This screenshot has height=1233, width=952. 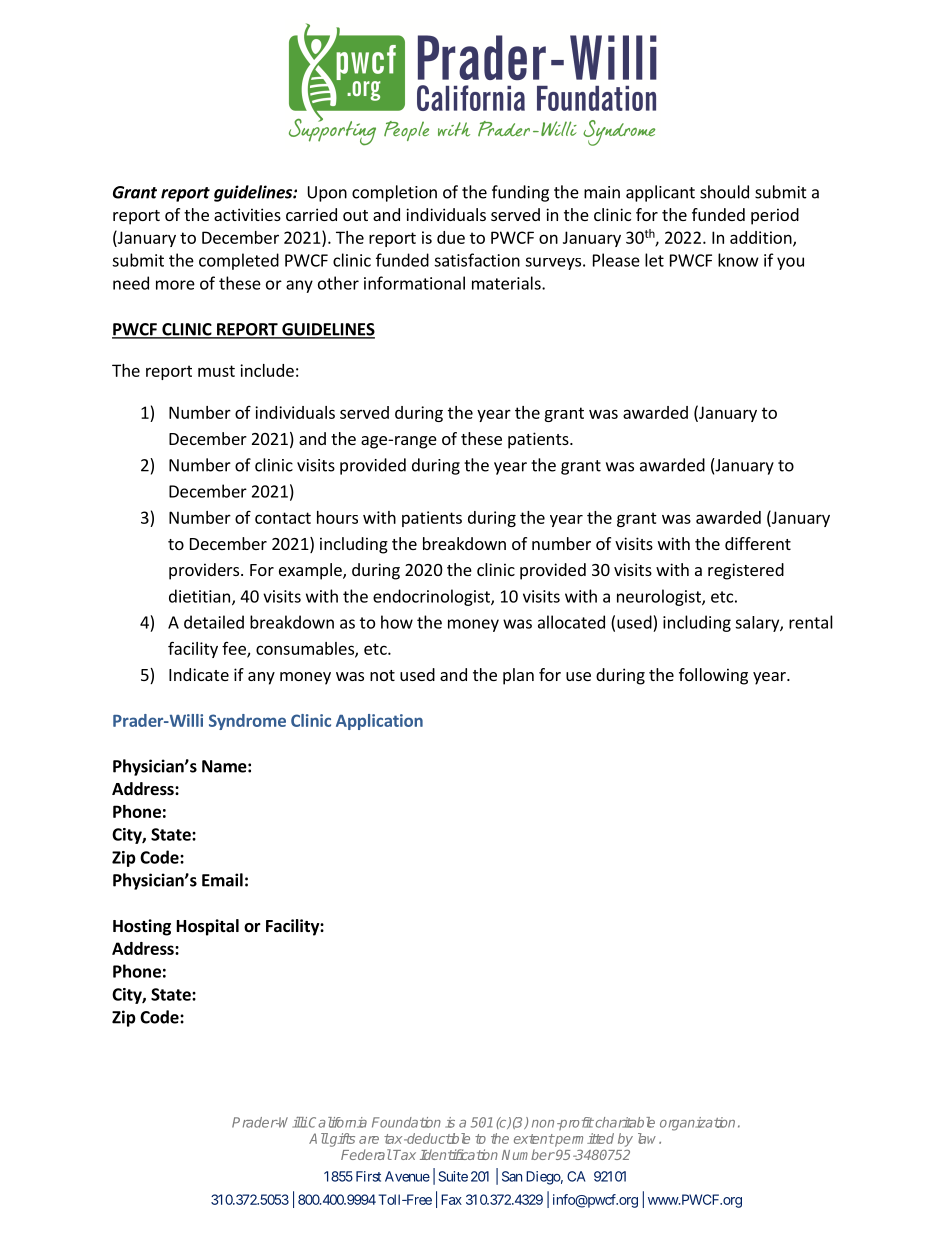 I want to click on following, so click(x=713, y=676).
